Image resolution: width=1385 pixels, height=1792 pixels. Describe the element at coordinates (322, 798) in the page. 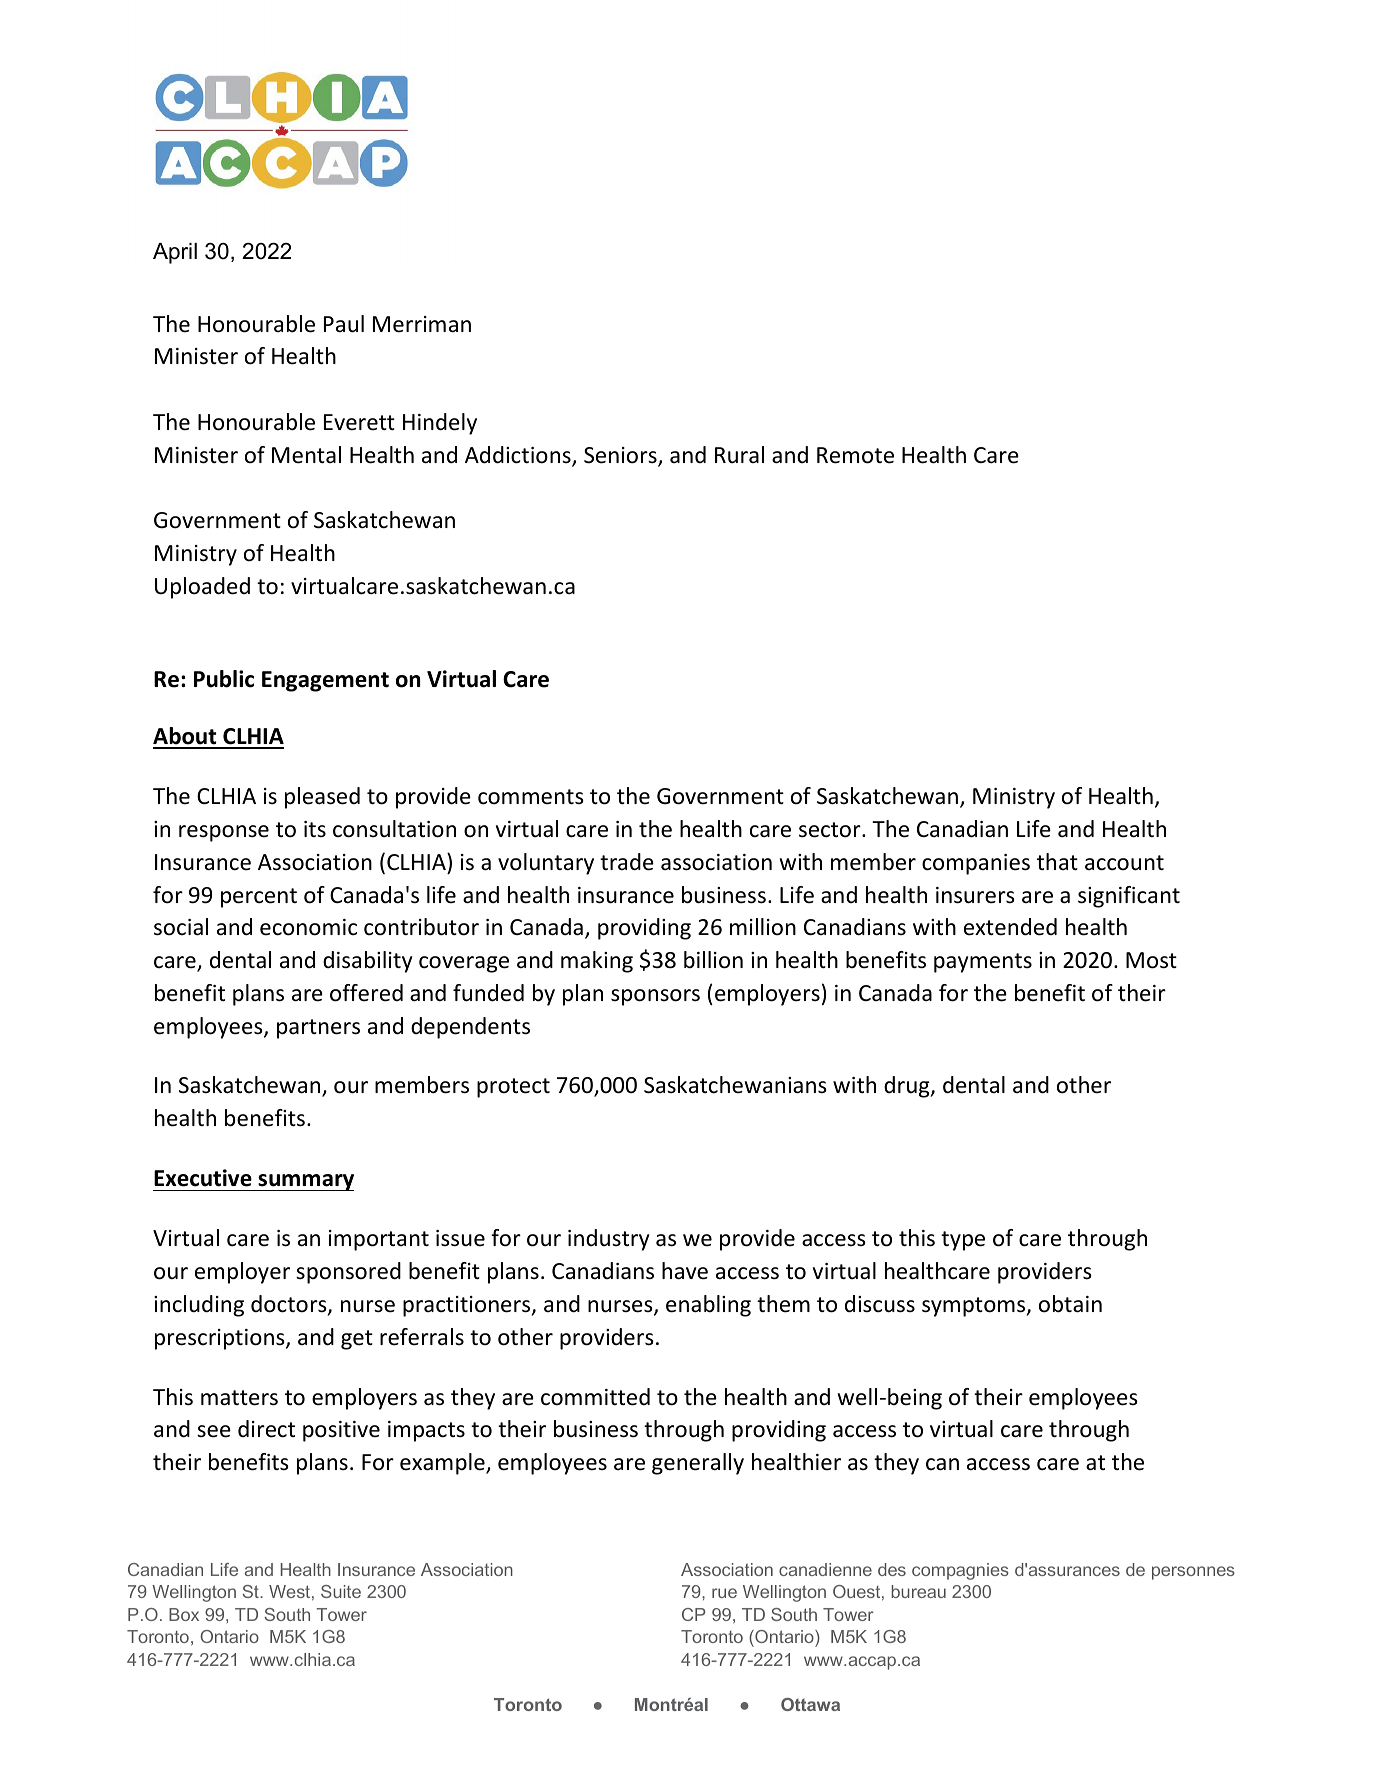

I see `pleased` at that location.
